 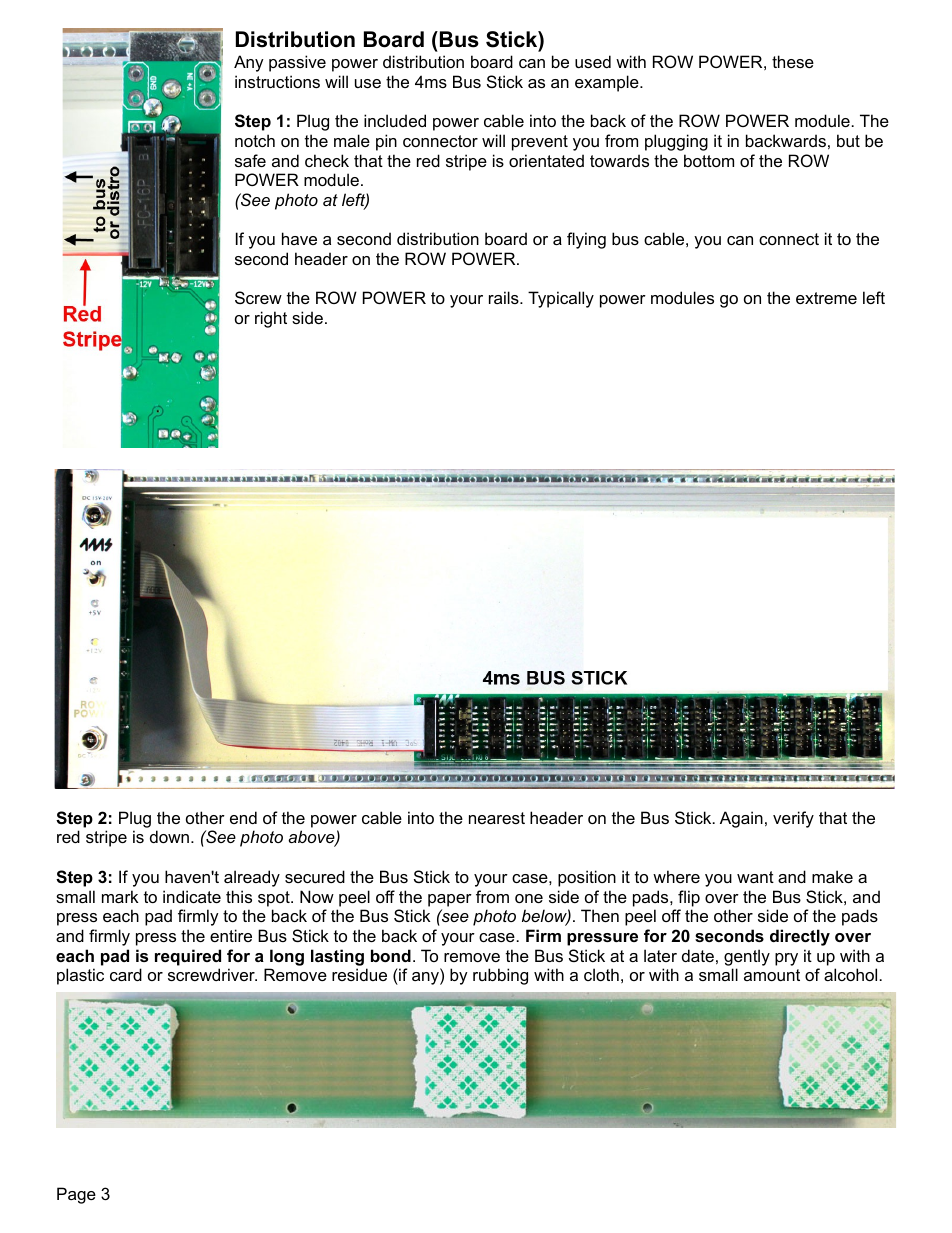 What do you see at coordinates (395, 120) in the screenshot?
I see `included` at bounding box center [395, 120].
